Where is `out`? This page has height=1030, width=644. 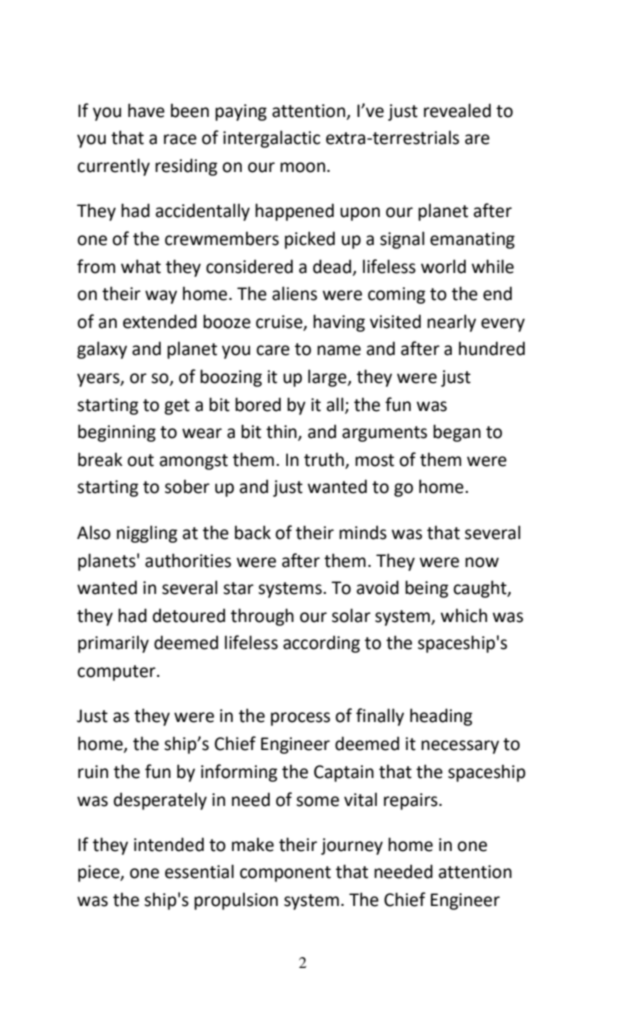
out is located at coordinates (140, 460).
